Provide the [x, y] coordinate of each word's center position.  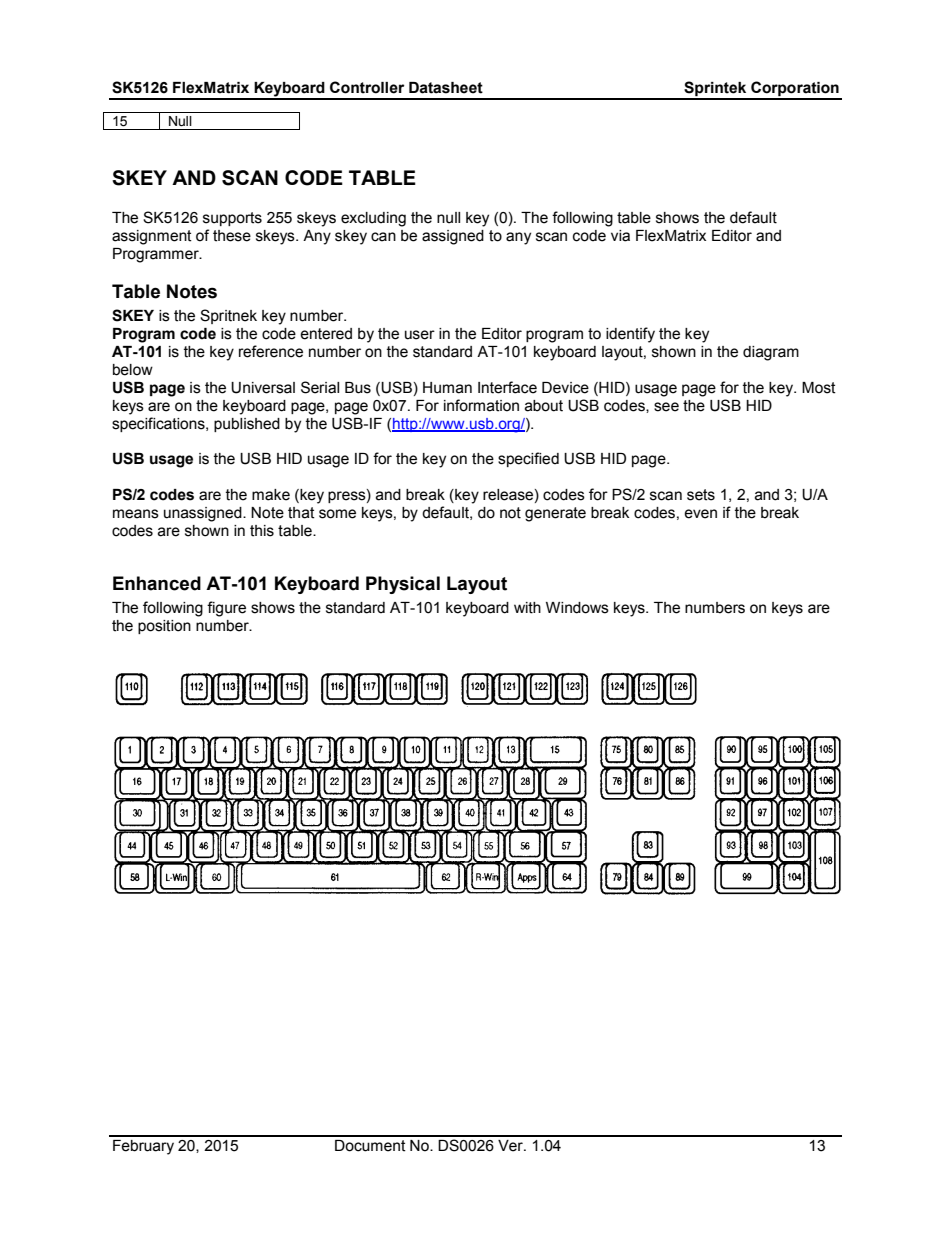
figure [226, 609]
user [420, 335]
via [620, 236]
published [247, 425]
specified [528, 459]
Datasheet [446, 88]
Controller [367, 87]
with [527, 608]
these [232, 236]
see [666, 407]
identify [630, 335]
